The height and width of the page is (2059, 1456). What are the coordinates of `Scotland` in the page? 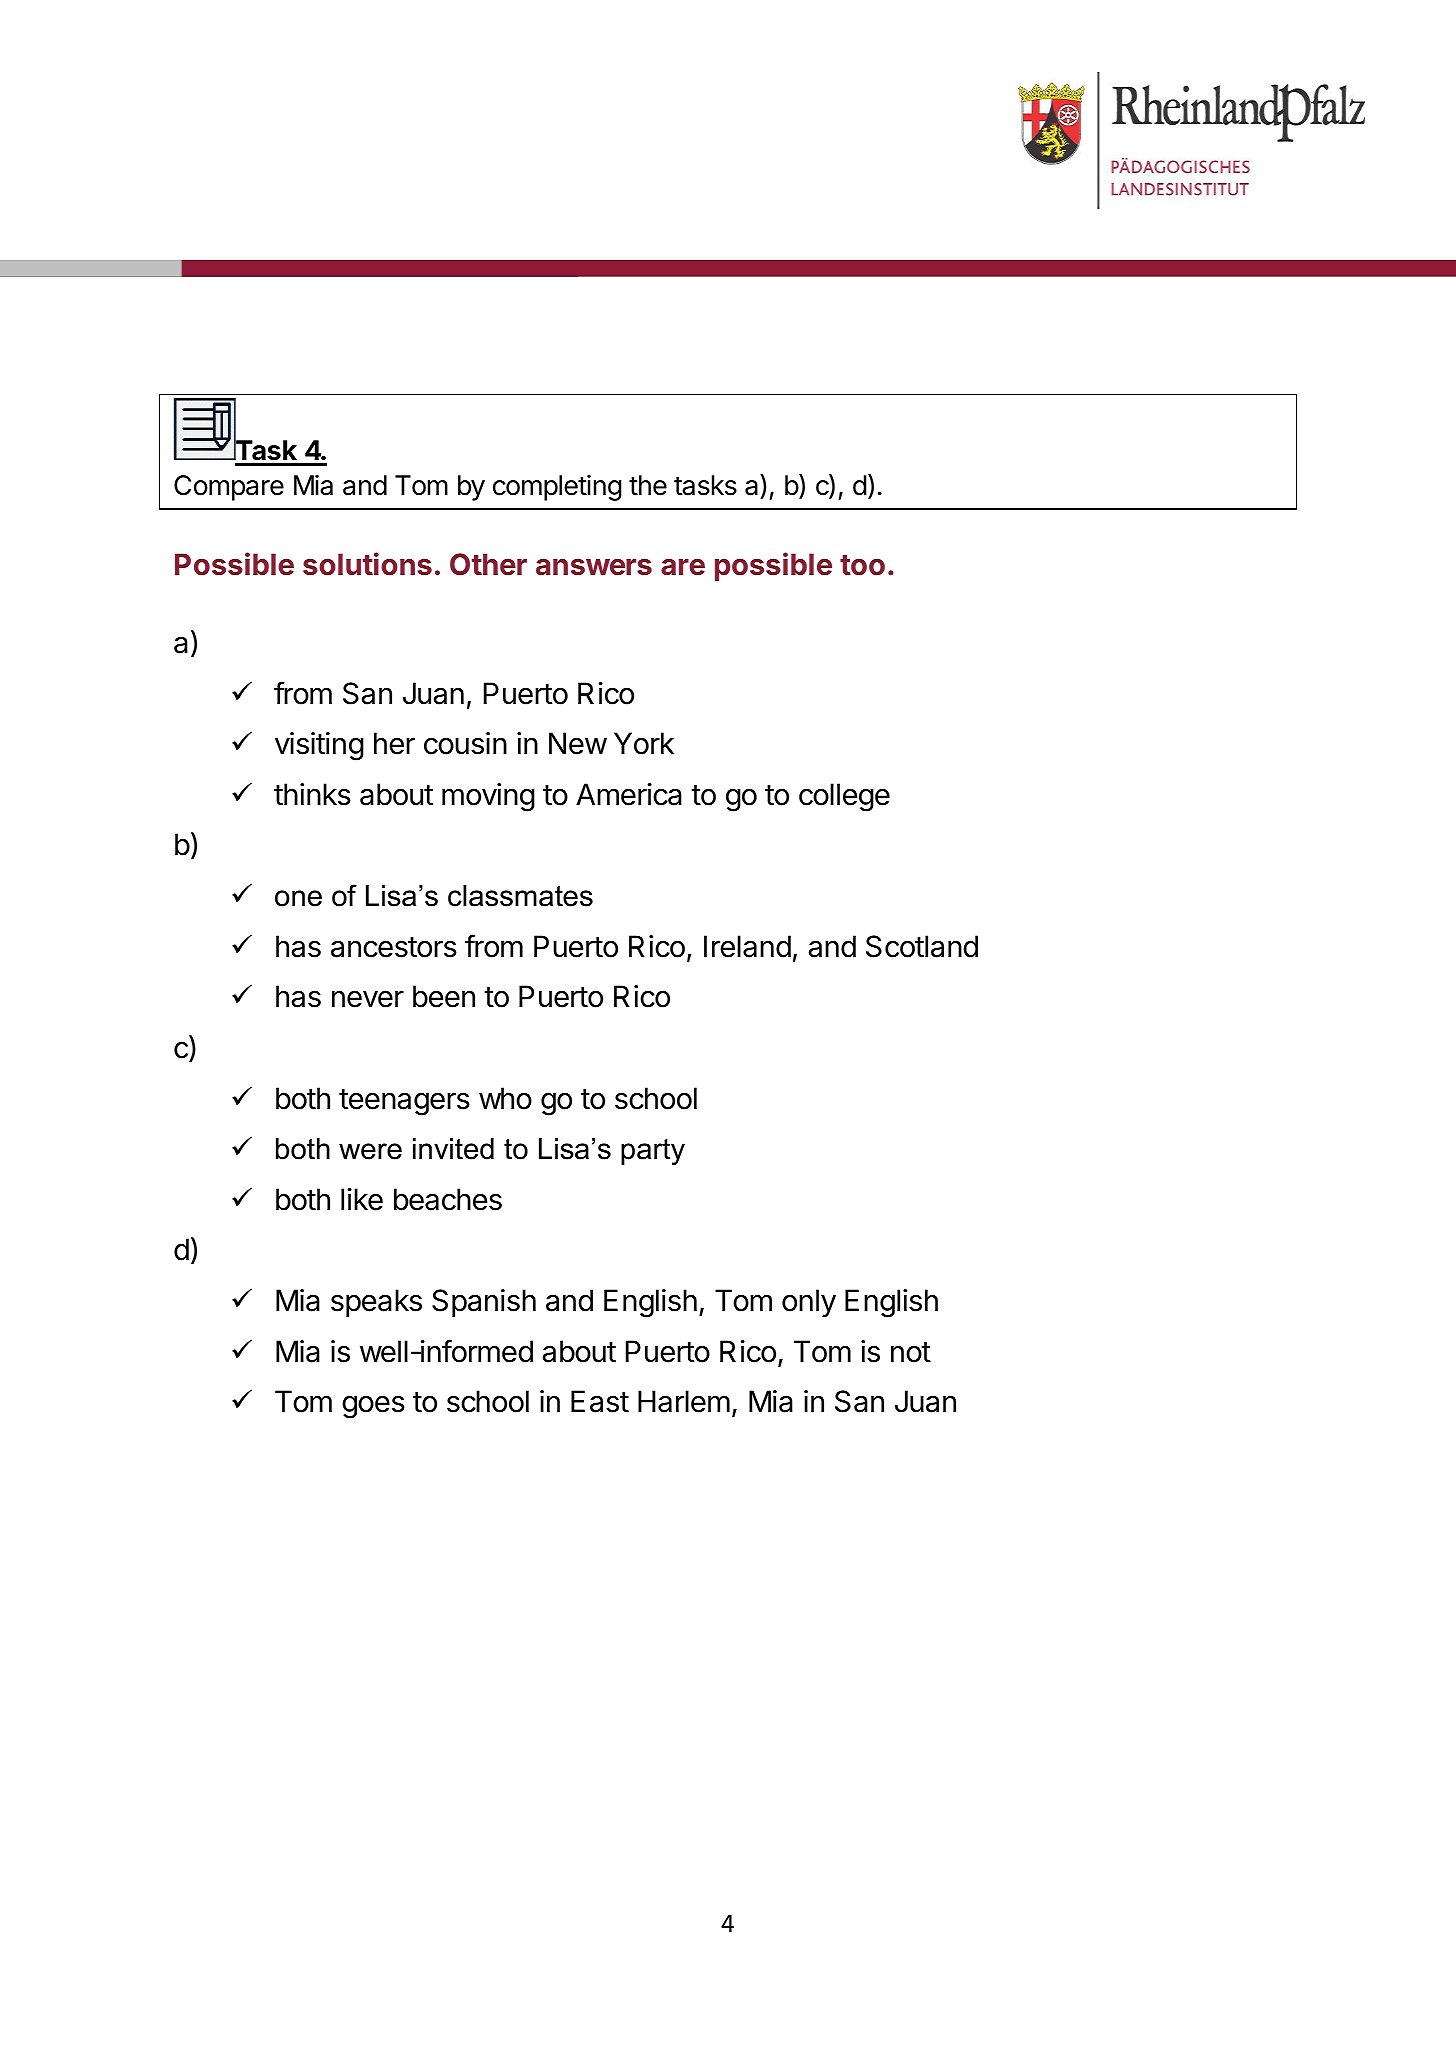 It's located at (922, 946).
